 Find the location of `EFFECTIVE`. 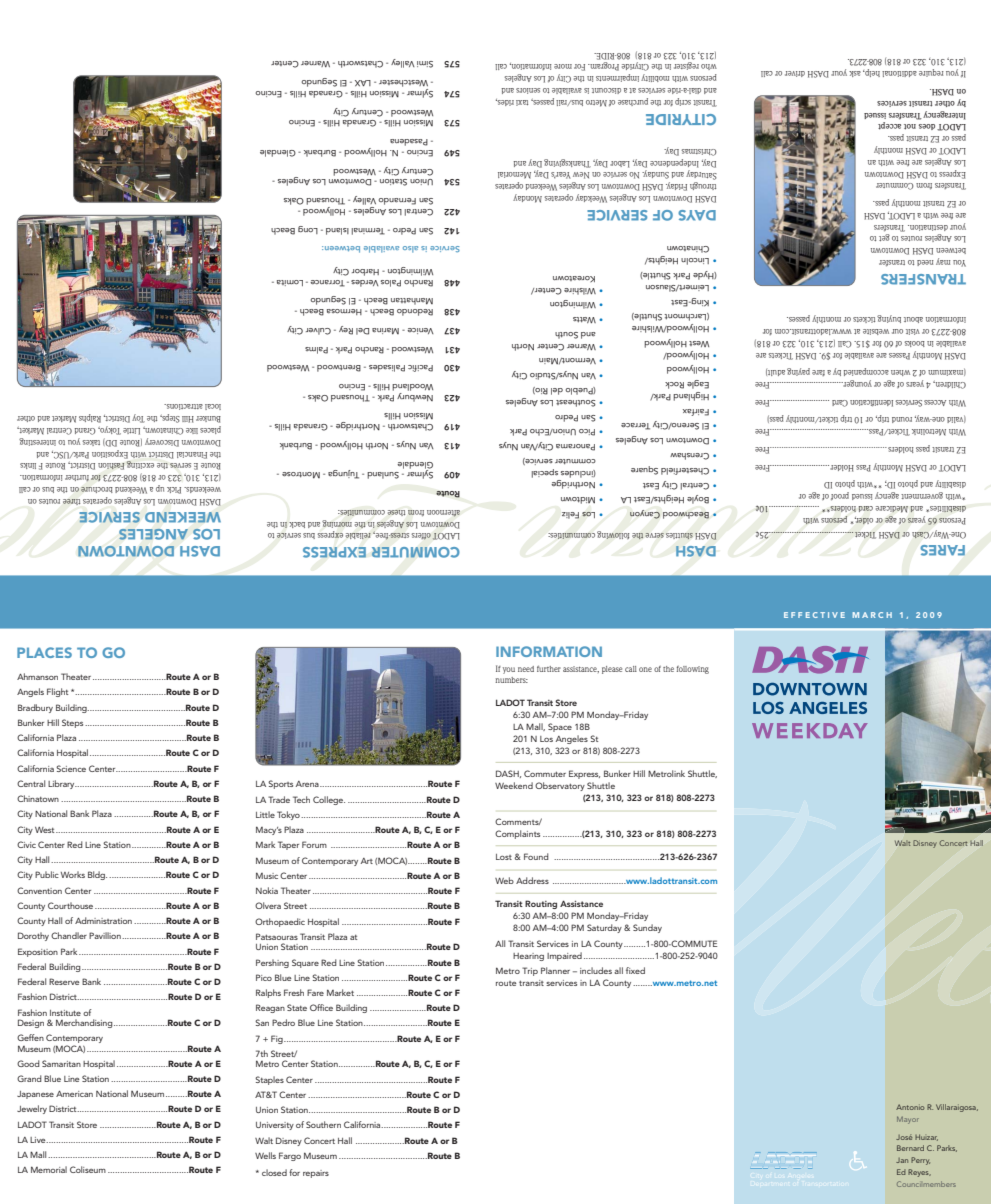

EFFECTIVE is located at coordinates (814, 615).
